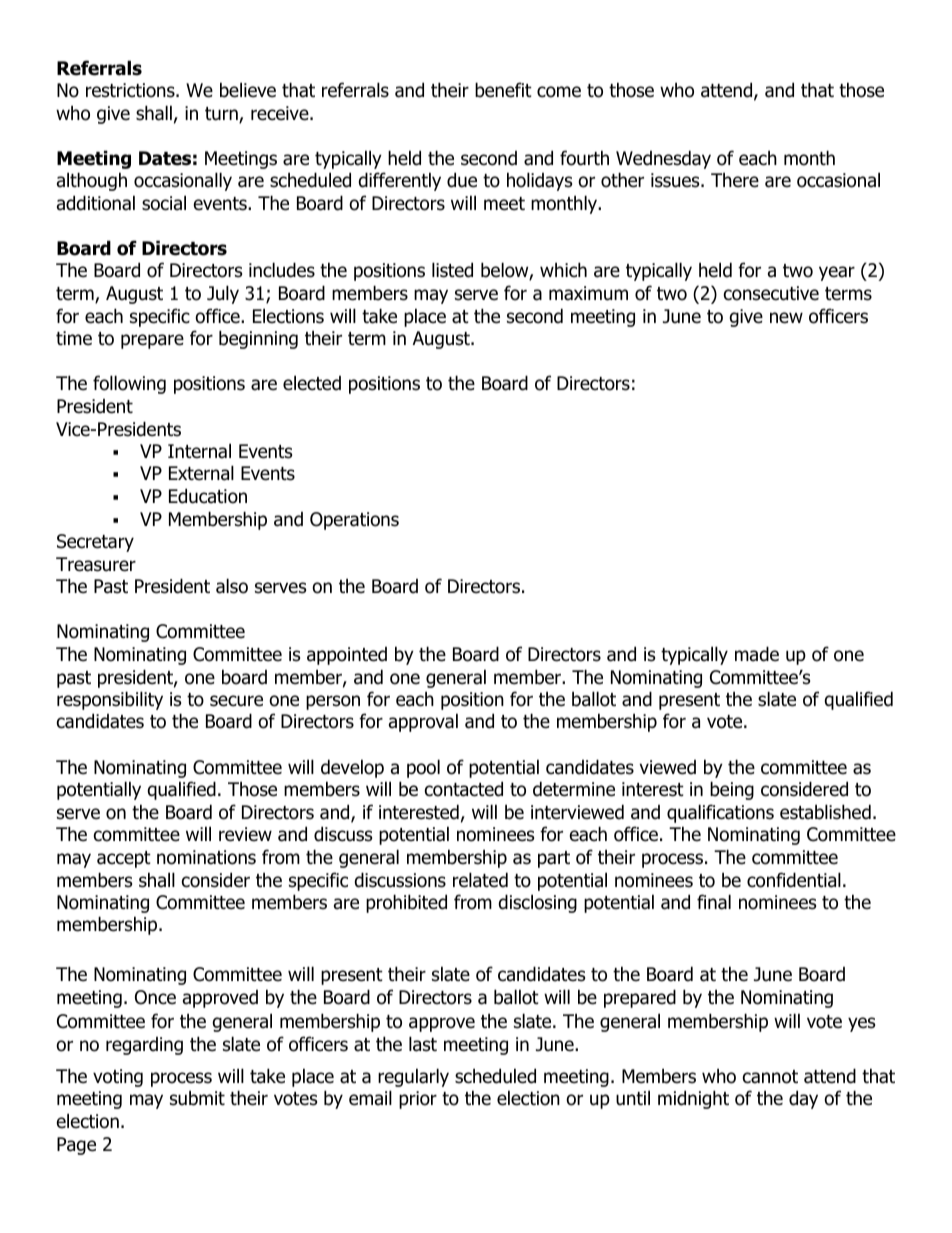  Describe the element at coordinates (732, 790) in the screenshot. I see `being` at that location.
